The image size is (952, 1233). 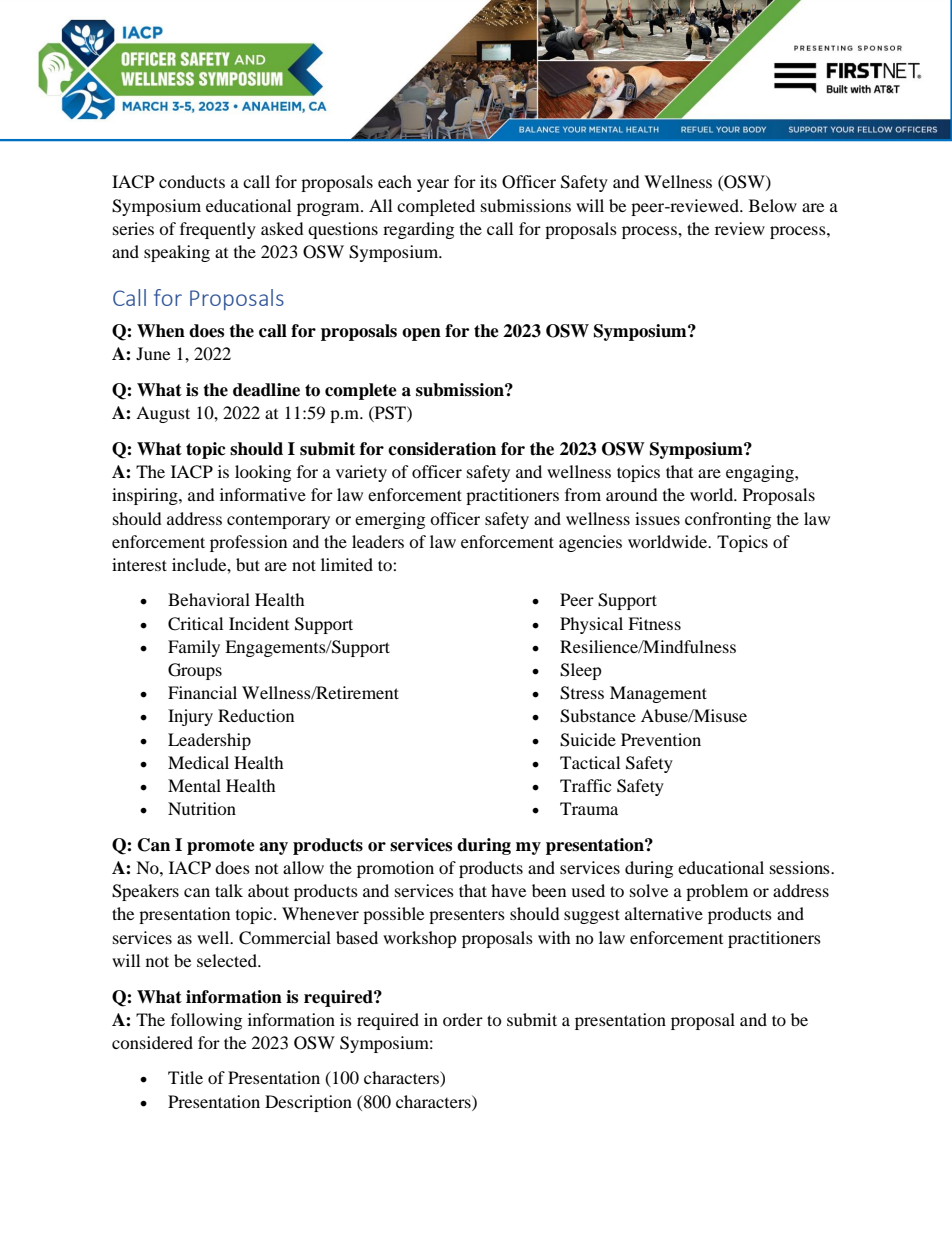 What do you see at coordinates (585, 785) in the screenshot?
I see `Traffic` at bounding box center [585, 785].
